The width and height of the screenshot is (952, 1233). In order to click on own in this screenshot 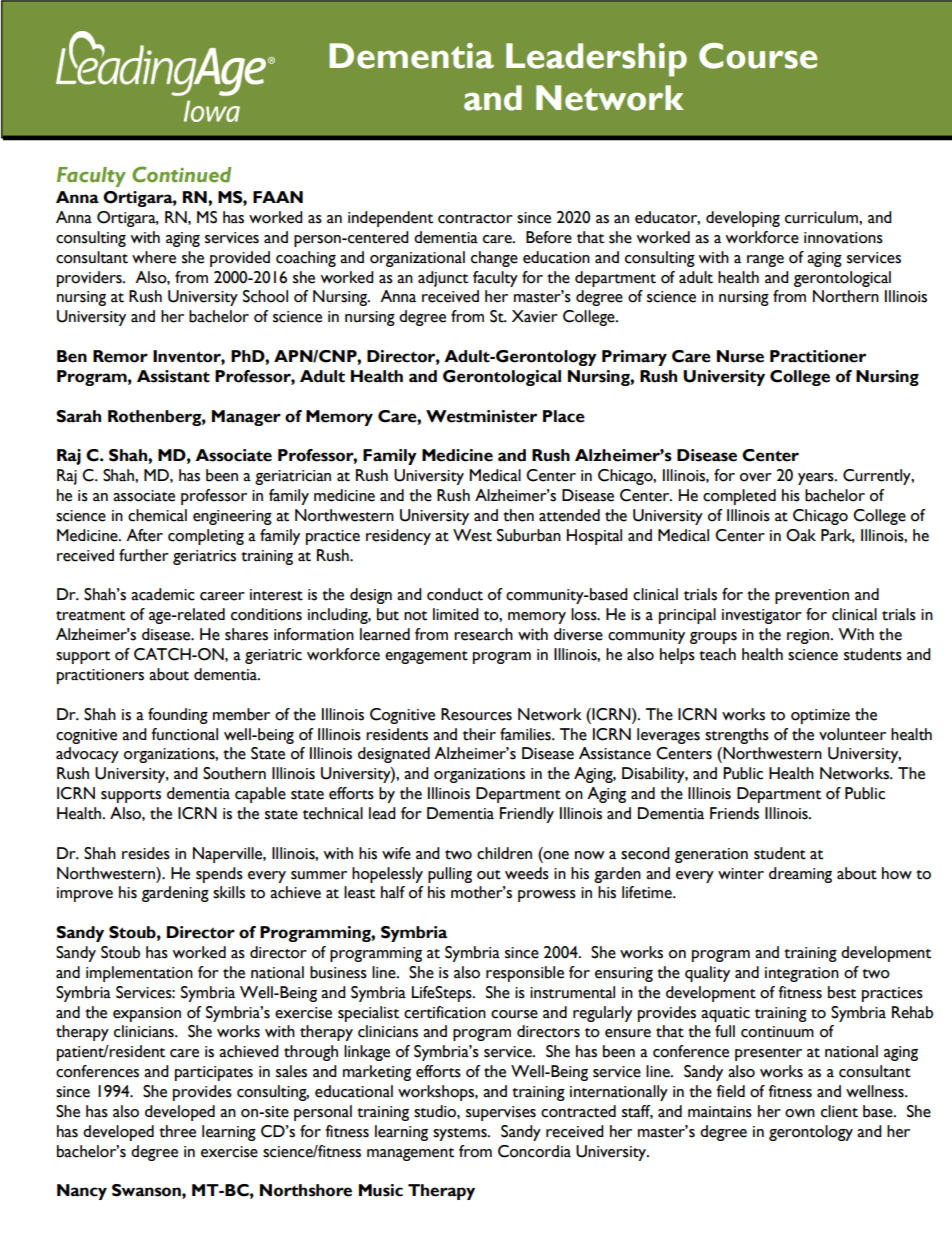, I will do `click(800, 1113)`.
